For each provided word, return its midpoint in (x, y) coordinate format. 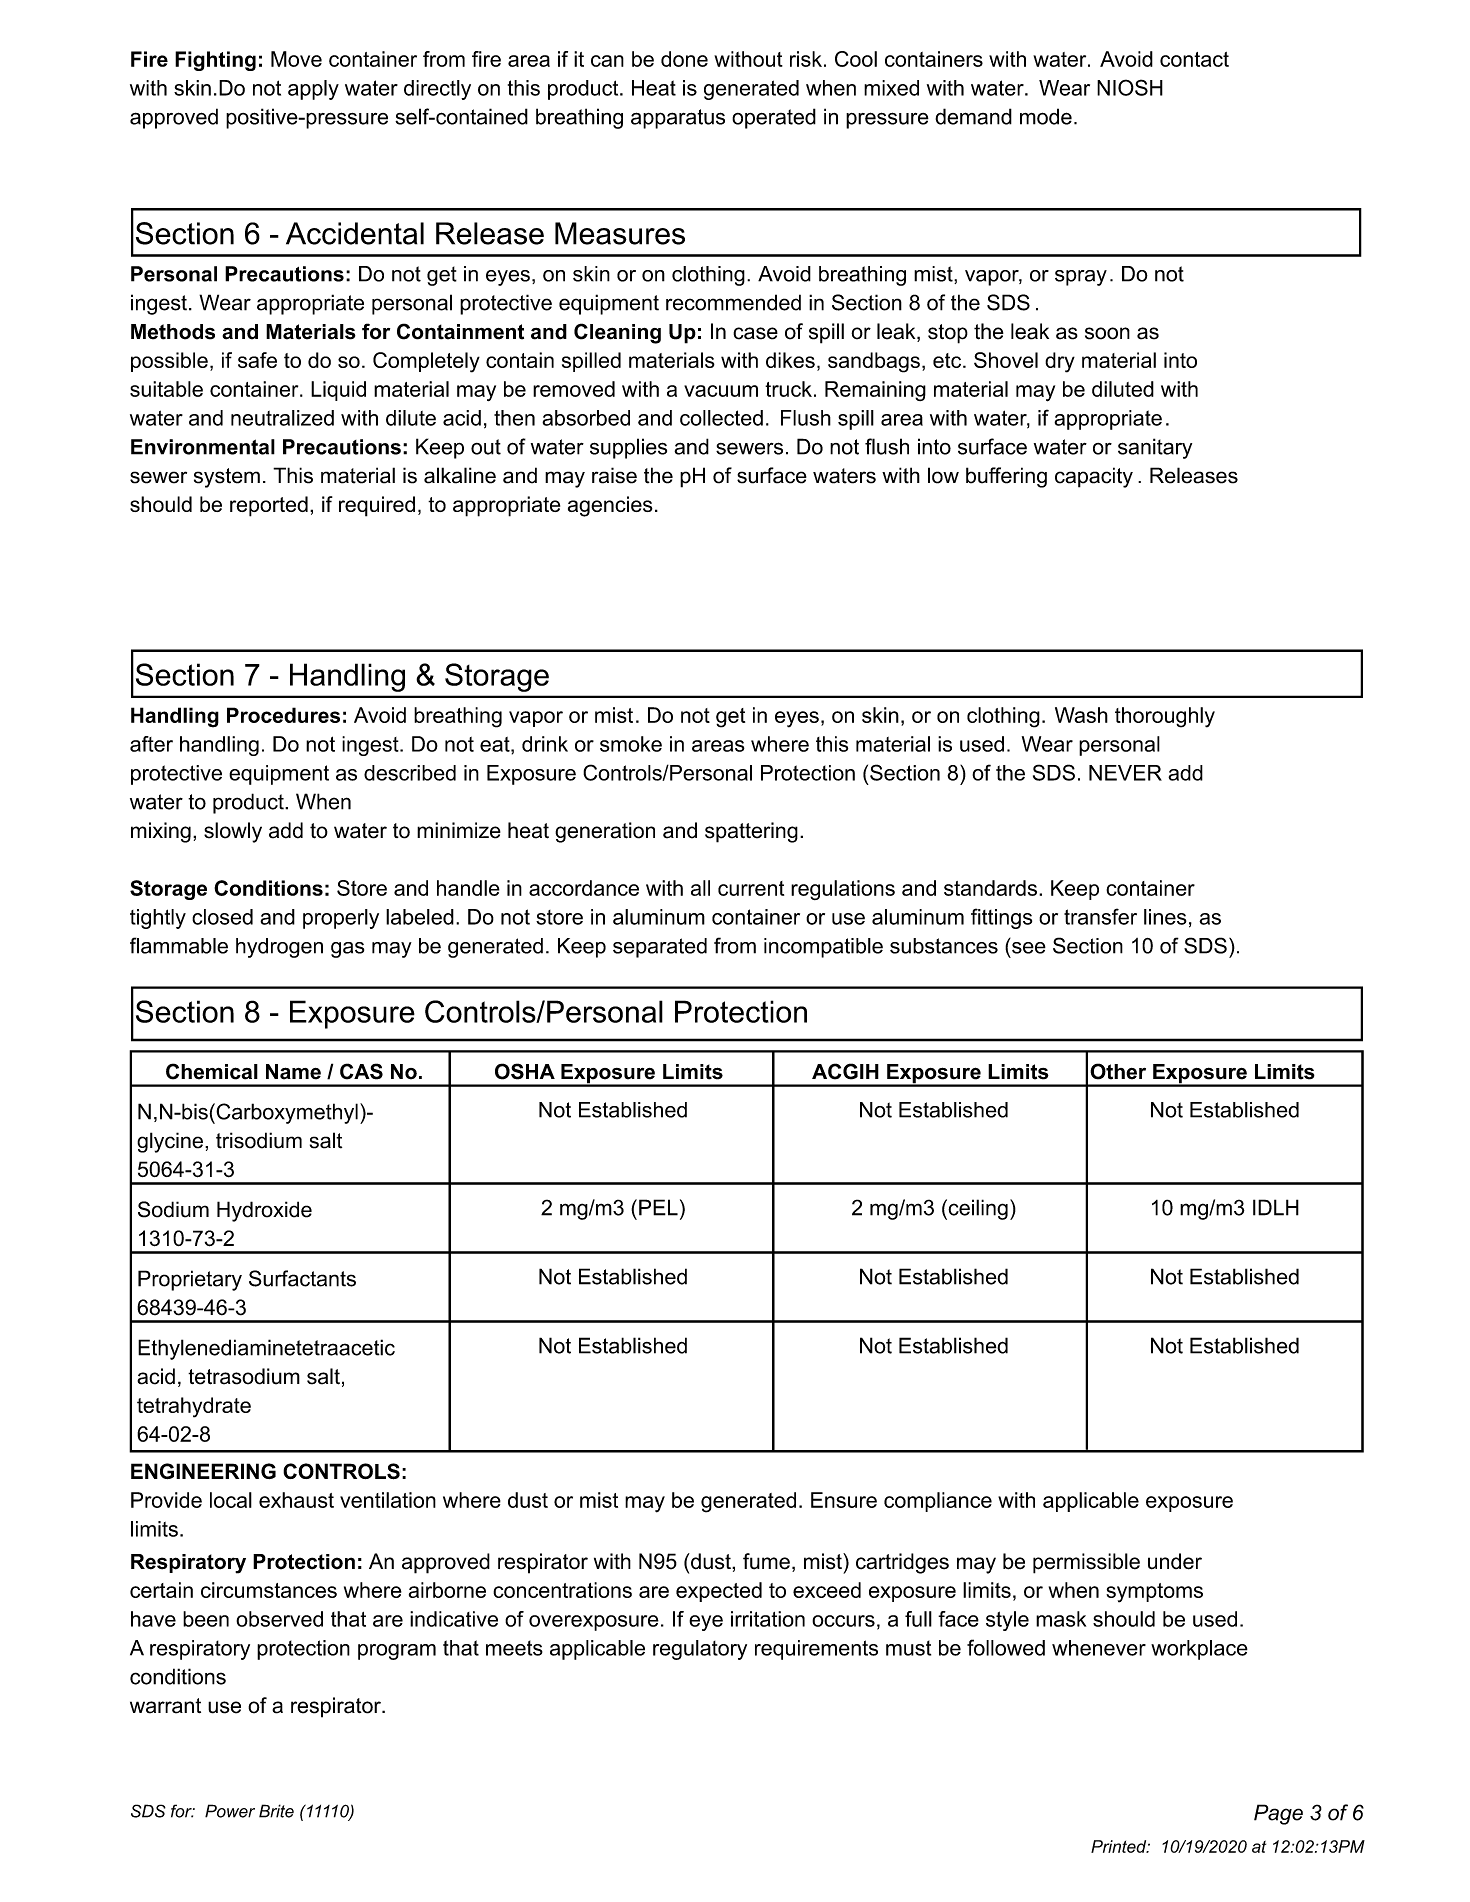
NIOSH (1130, 87)
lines (1165, 917)
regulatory (700, 1650)
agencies (610, 506)
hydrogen (279, 948)
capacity (1094, 477)
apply (313, 90)
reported (269, 506)
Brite (276, 1811)
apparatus (678, 119)
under (1175, 1561)
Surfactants (302, 1278)
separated (660, 948)
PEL (658, 1207)
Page (1278, 1814)
